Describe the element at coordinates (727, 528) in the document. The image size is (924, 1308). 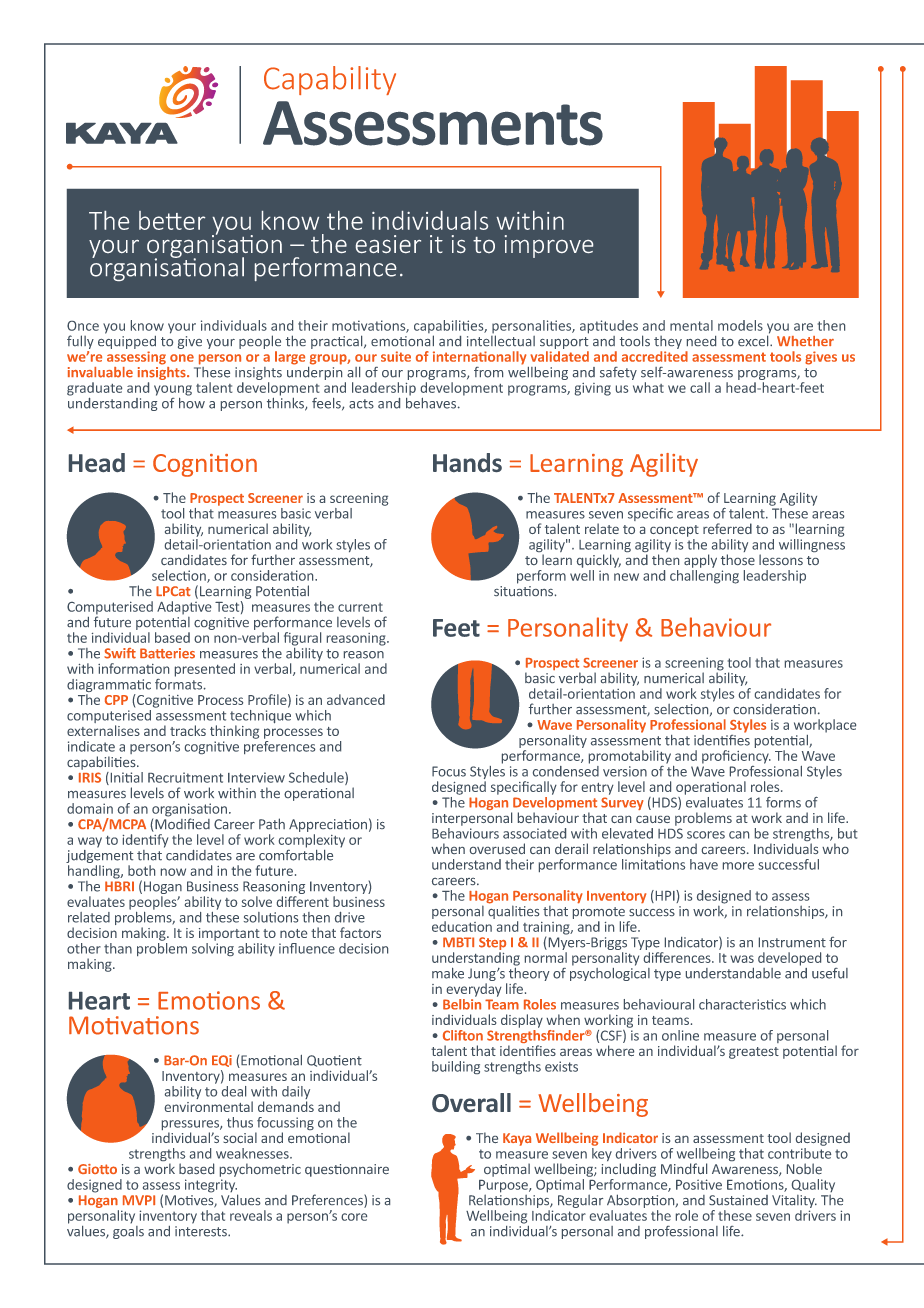
I see `referred` at that location.
